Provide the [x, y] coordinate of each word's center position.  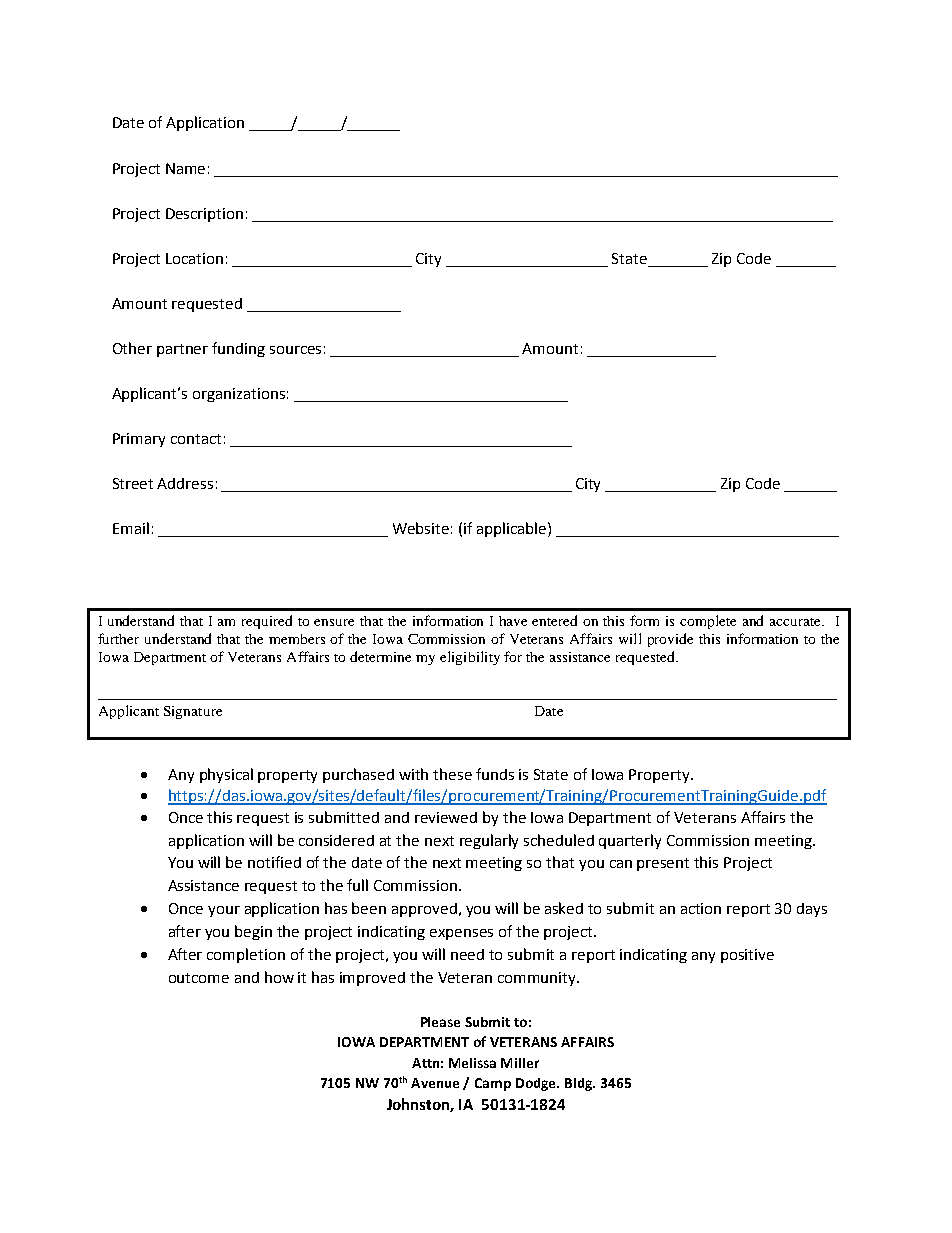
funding [238, 349]
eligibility [470, 658]
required [267, 622]
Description [204, 215]
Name [185, 168]
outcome [199, 978]
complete [708, 622]
